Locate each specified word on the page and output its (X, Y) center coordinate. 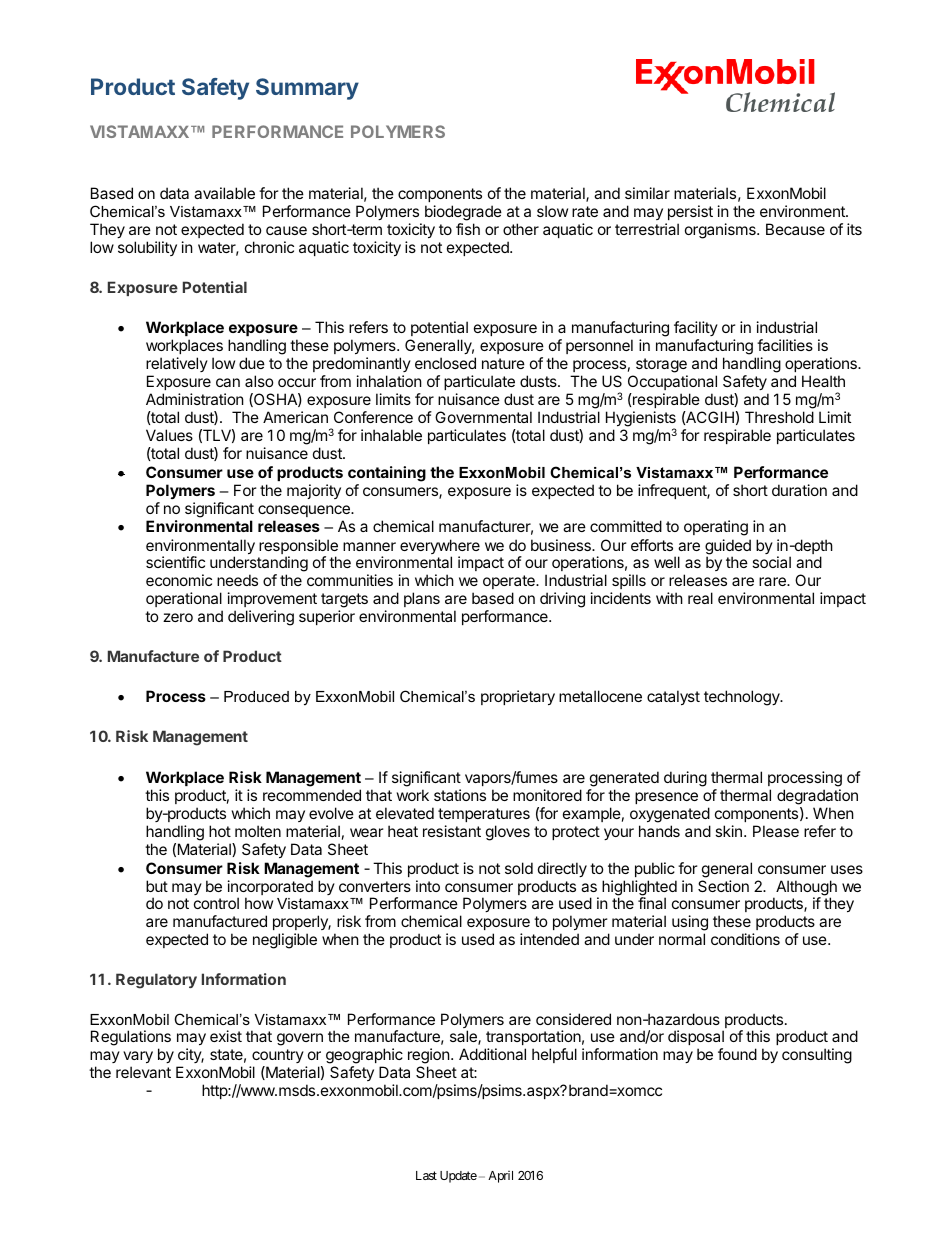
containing (387, 474)
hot (220, 831)
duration (799, 490)
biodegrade (463, 214)
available (224, 193)
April (500, 1177)
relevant (143, 1072)
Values (169, 435)
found (737, 1054)
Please (776, 831)
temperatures (484, 815)
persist (689, 214)
